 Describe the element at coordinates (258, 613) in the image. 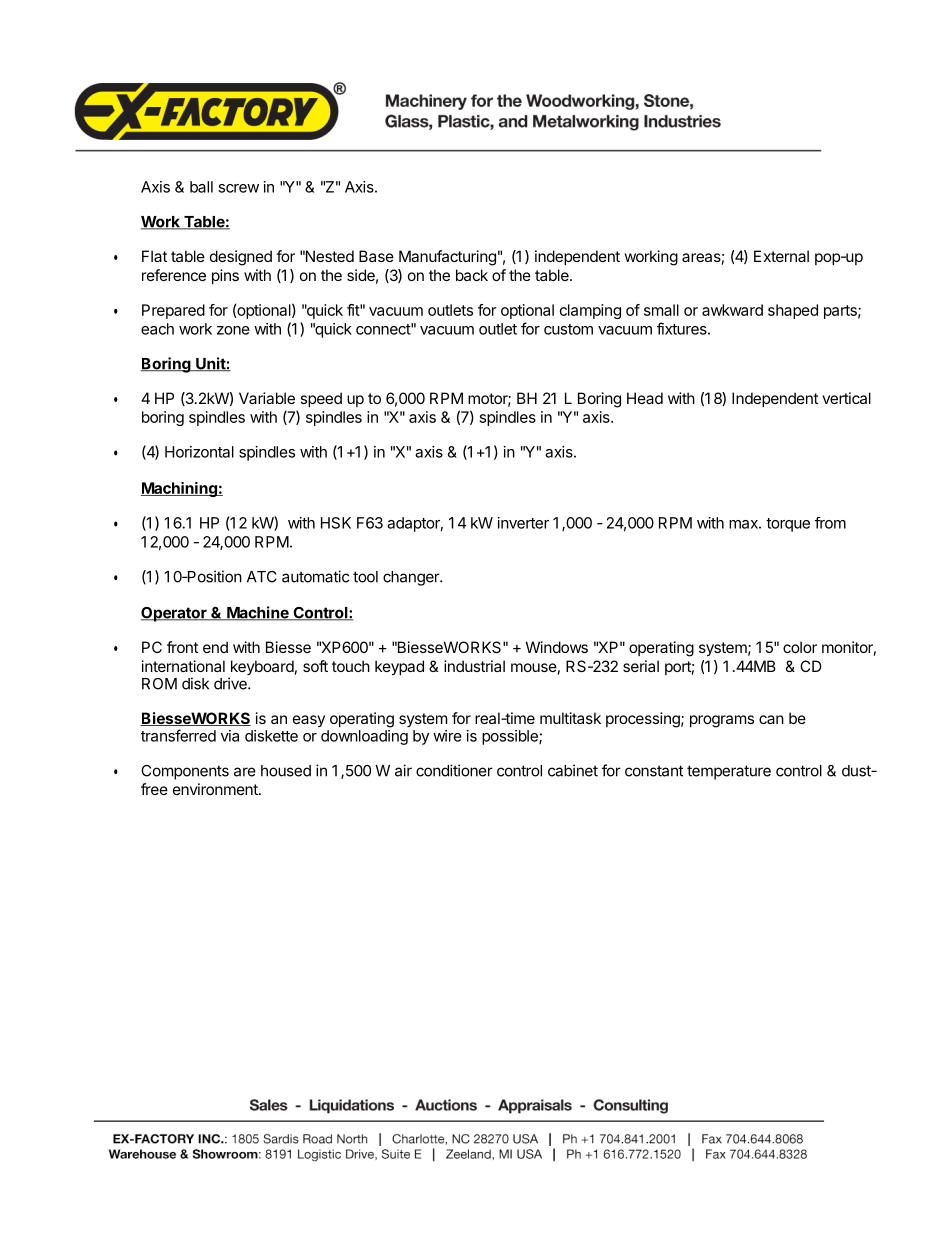

I see `Machine` at that location.
